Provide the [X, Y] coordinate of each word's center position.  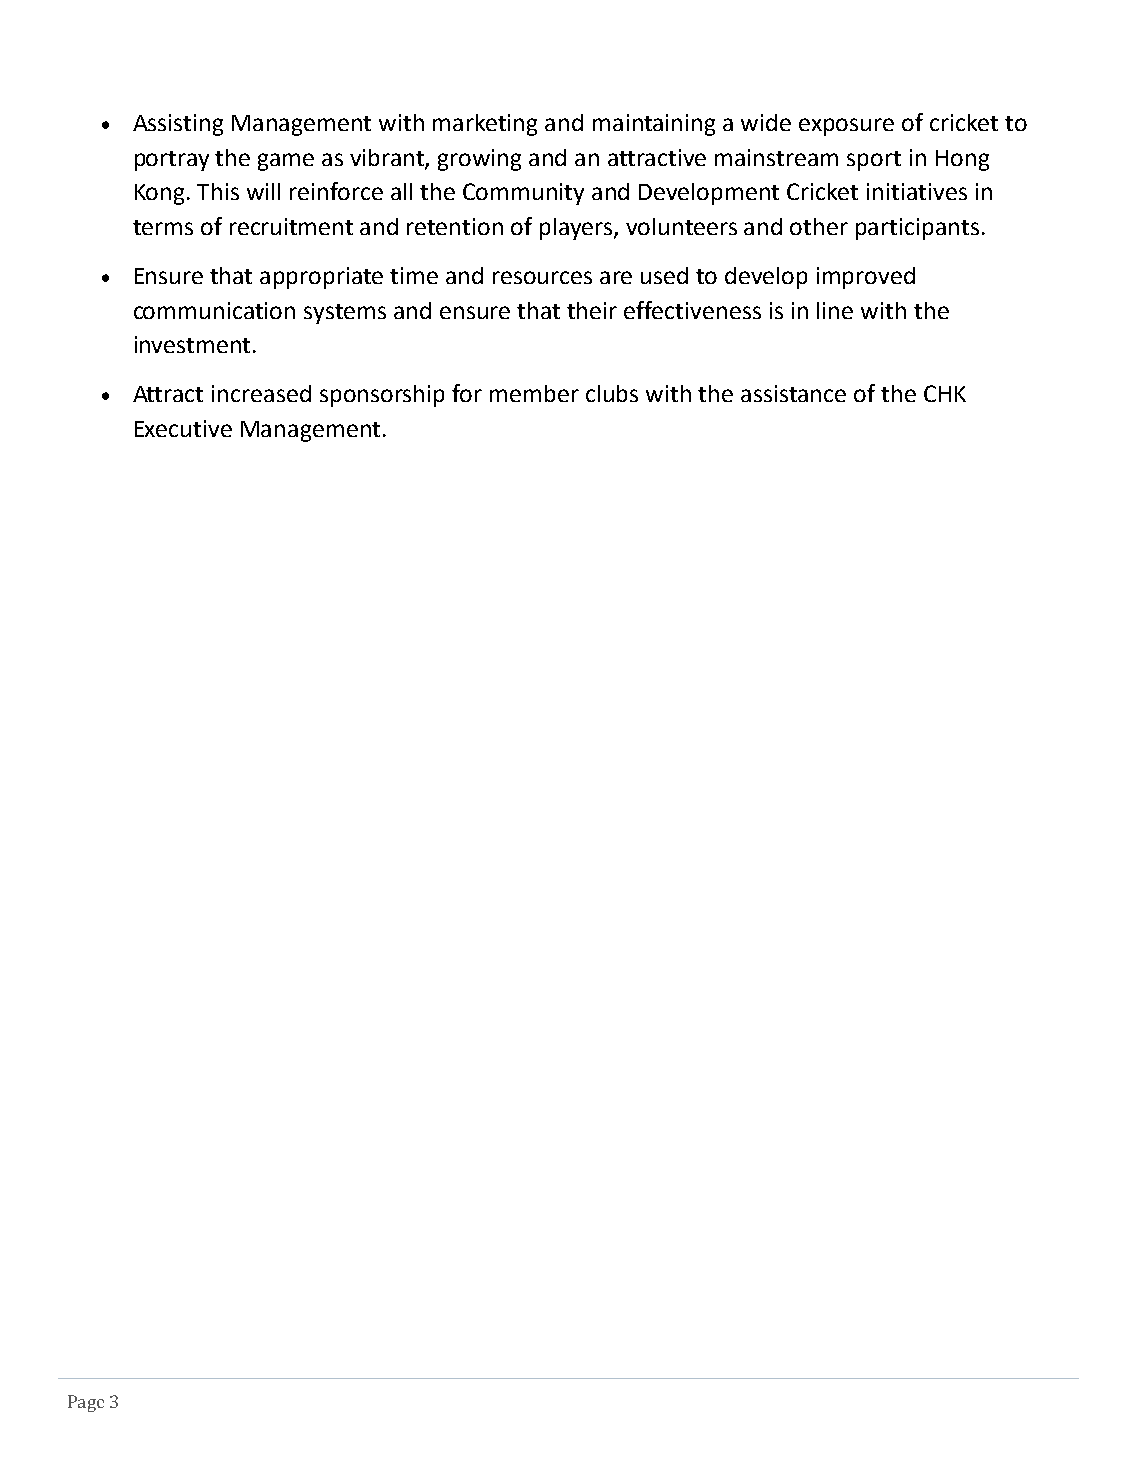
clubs [612, 393]
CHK [945, 393]
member [534, 393]
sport [874, 161]
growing [479, 160]
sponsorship [382, 396]
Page [86, 1403]
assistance [793, 393]
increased [261, 393]
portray [172, 161]
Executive [183, 428]
